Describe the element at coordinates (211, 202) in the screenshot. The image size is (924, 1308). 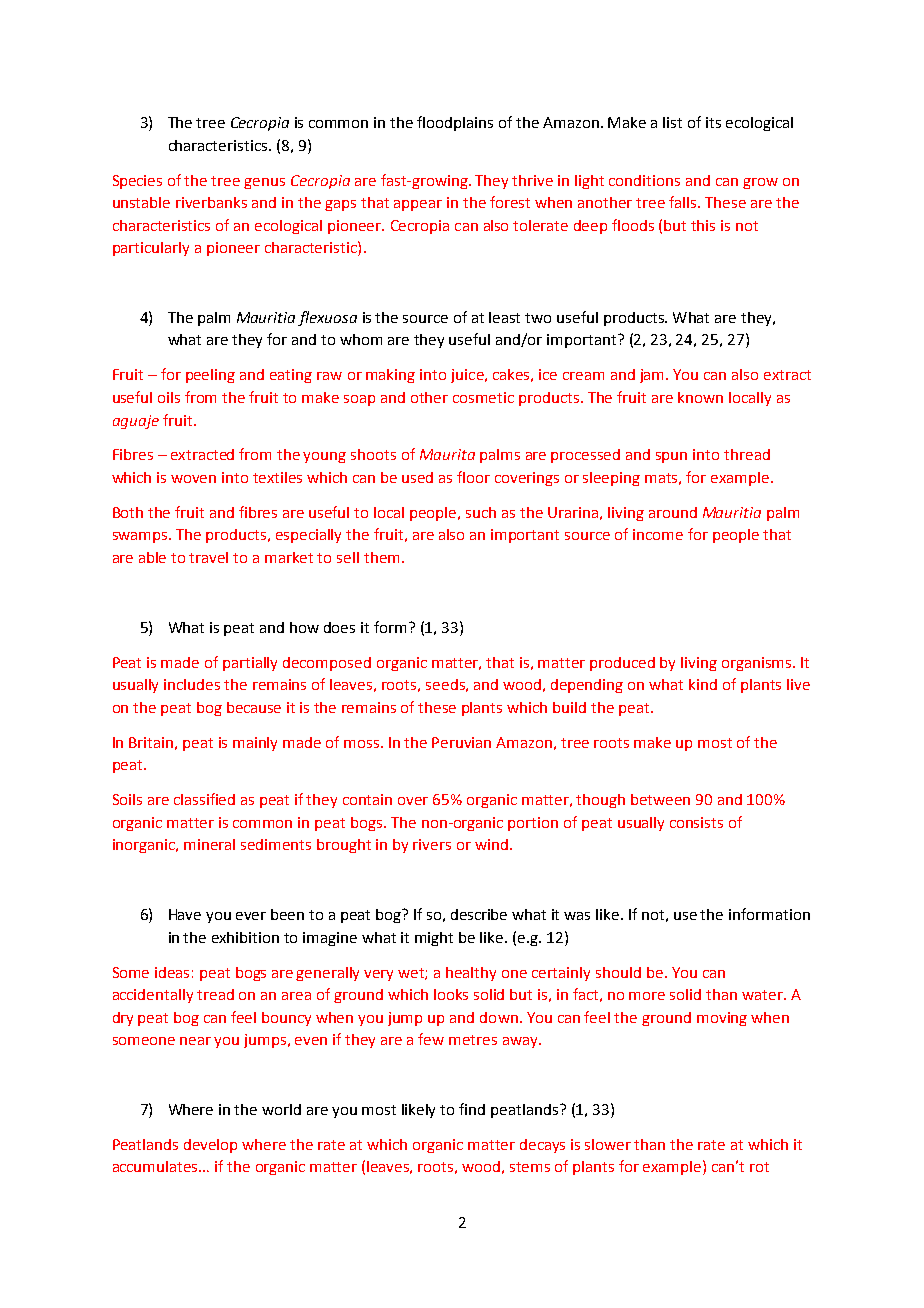
I see `riverbanks` at that location.
